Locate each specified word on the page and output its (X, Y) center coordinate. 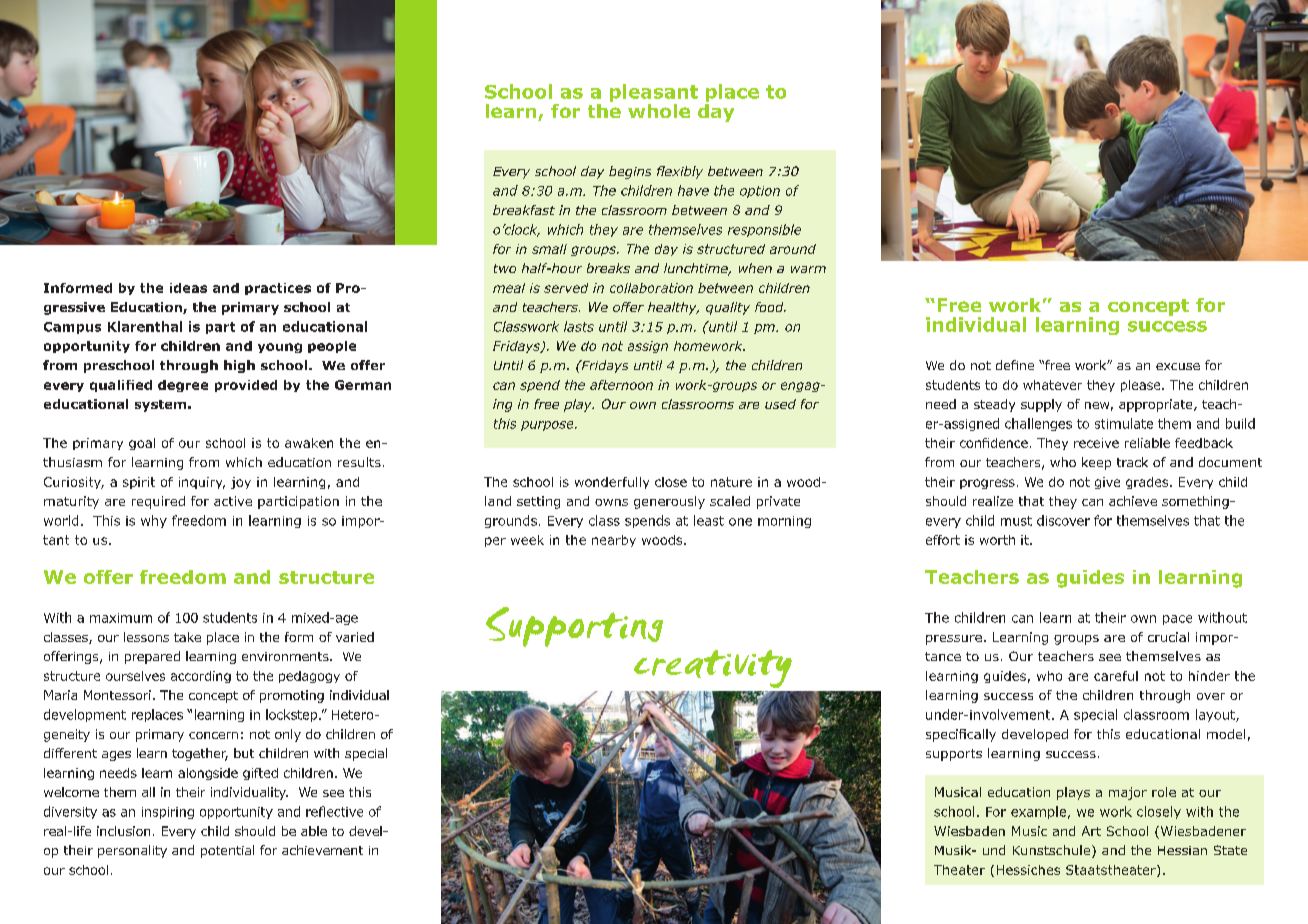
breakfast (524, 210)
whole (659, 111)
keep (1096, 463)
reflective (334, 811)
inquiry (202, 483)
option (760, 192)
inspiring (168, 813)
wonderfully (612, 483)
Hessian (1182, 850)
